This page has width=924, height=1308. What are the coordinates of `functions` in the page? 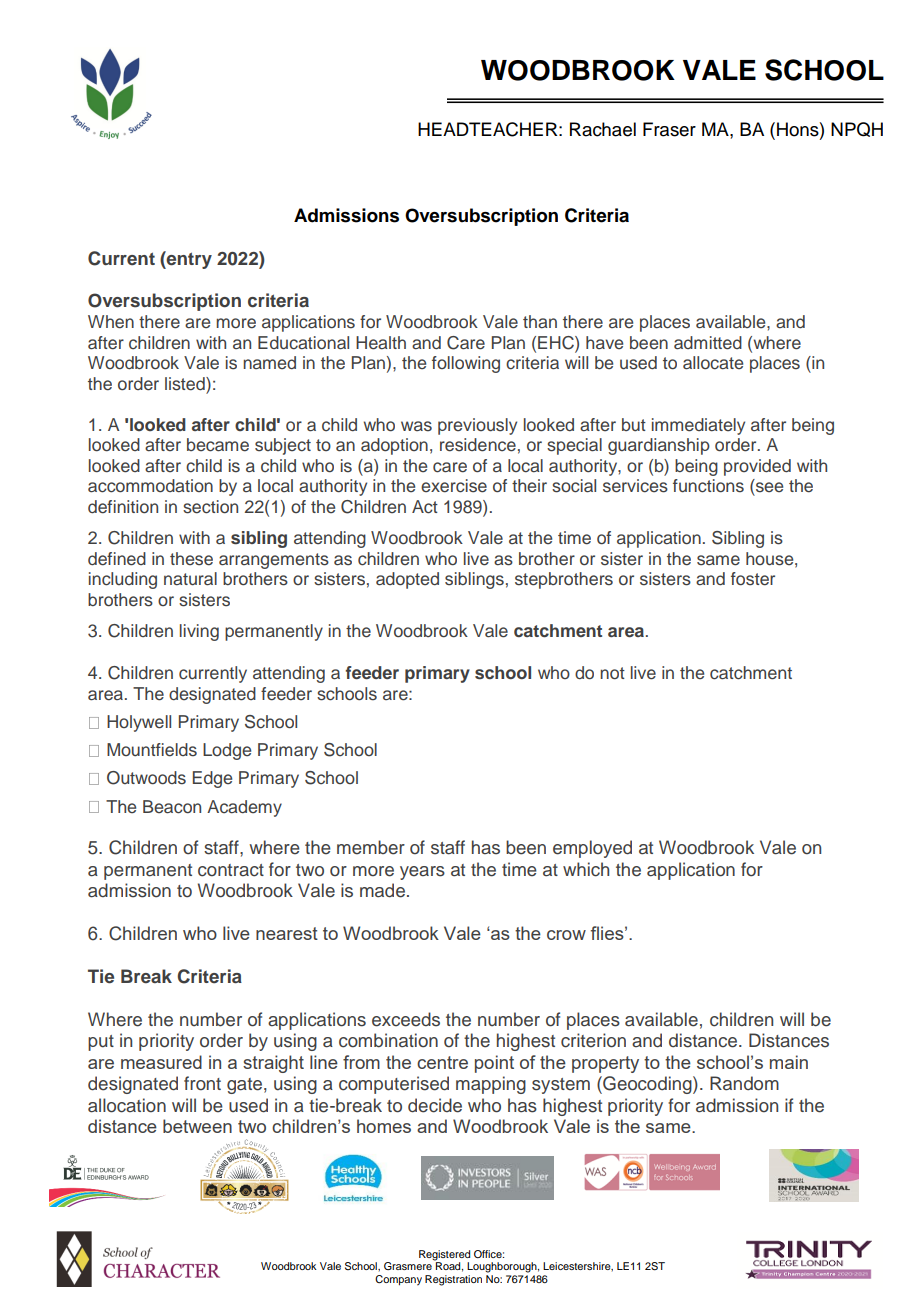 It's located at (708, 486).
